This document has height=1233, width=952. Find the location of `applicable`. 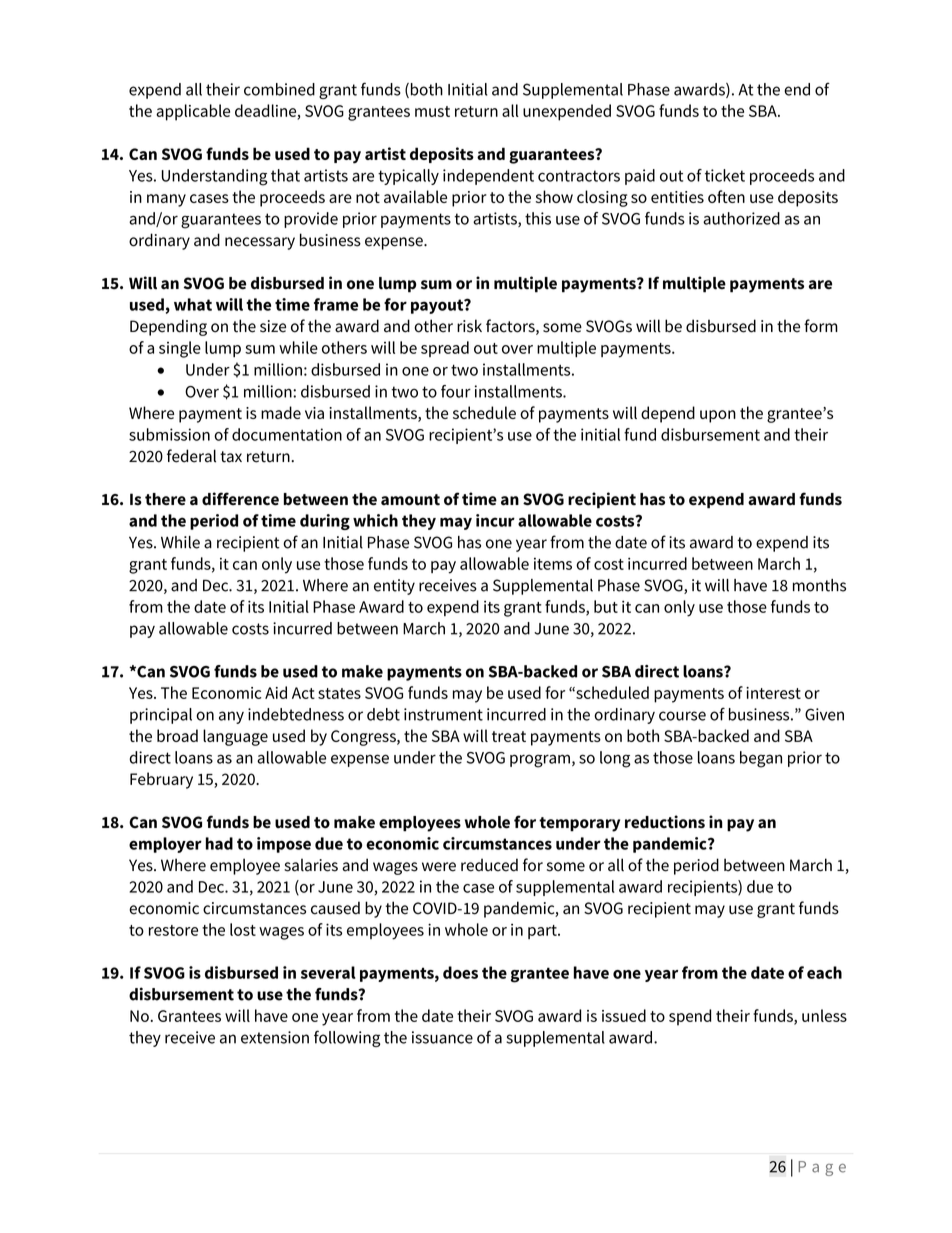

applicable is located at coordinates (193, 112).
